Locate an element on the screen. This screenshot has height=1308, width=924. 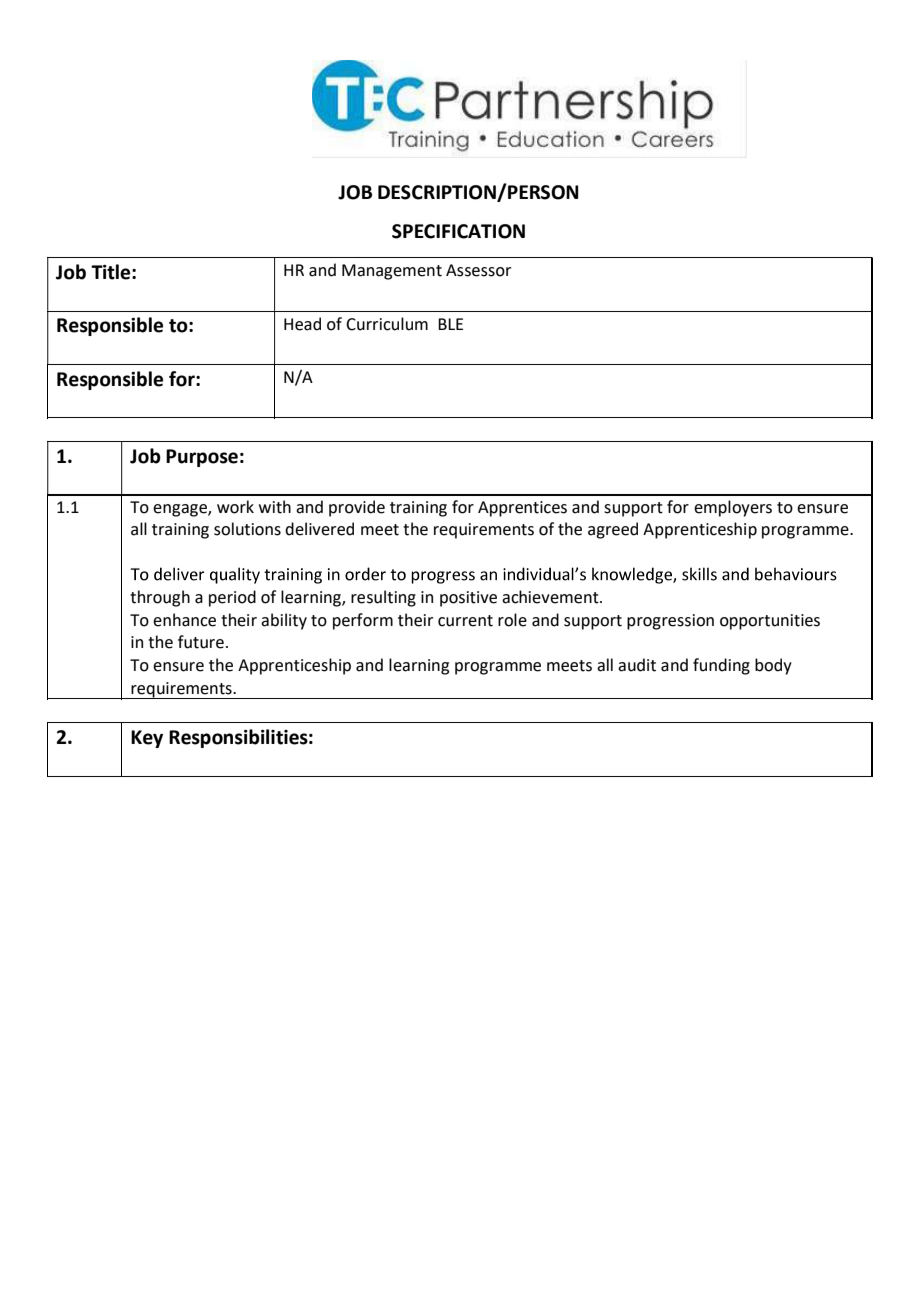
period is located at coordinates (232, 598).
